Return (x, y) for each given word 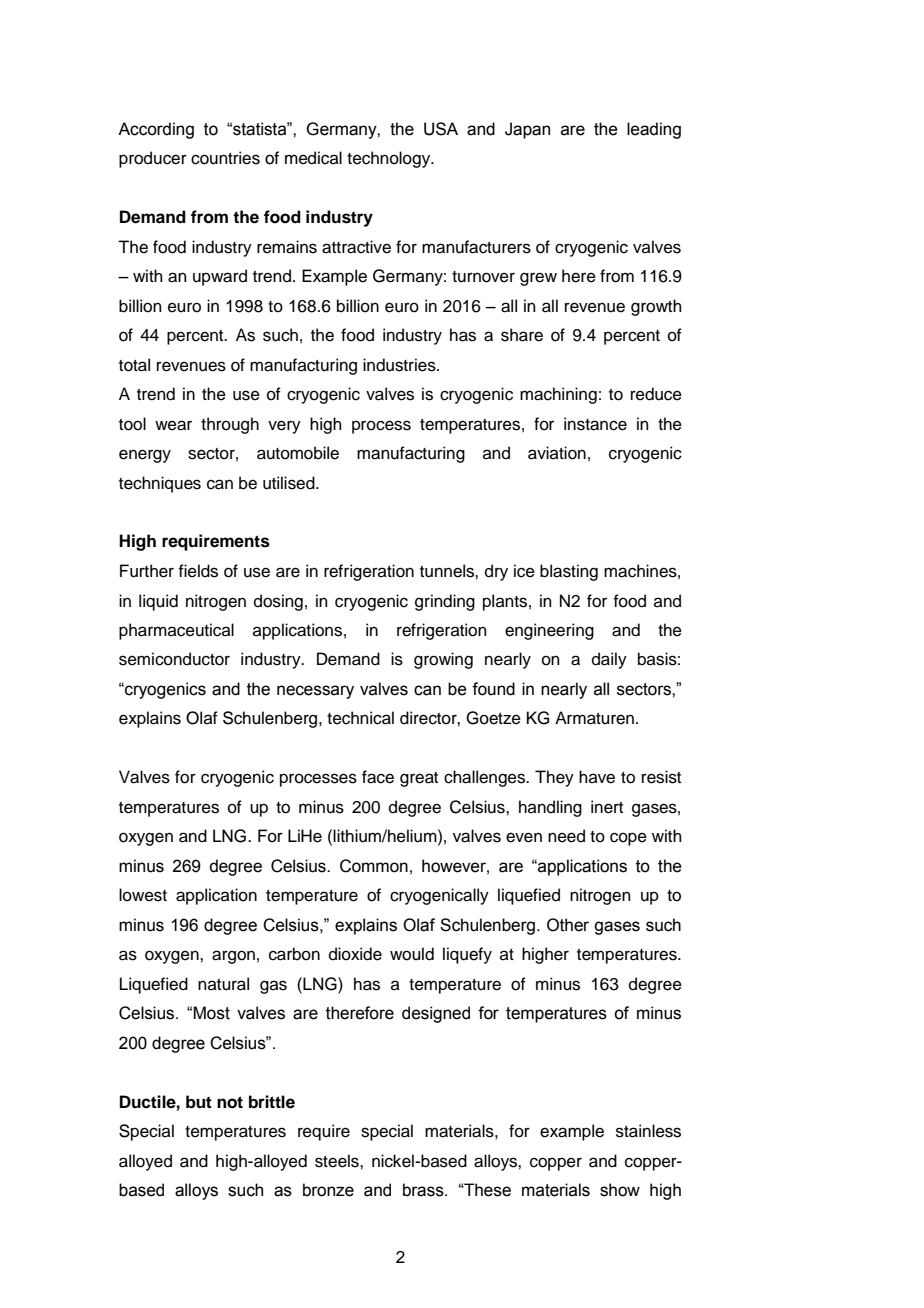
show (620, 1190)
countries (225, 158)
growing (443, 660)
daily (609, 660)
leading (654, 130)
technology (390, 159)
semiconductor (174, 659)
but (199, 1102)
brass (424, 1190)
